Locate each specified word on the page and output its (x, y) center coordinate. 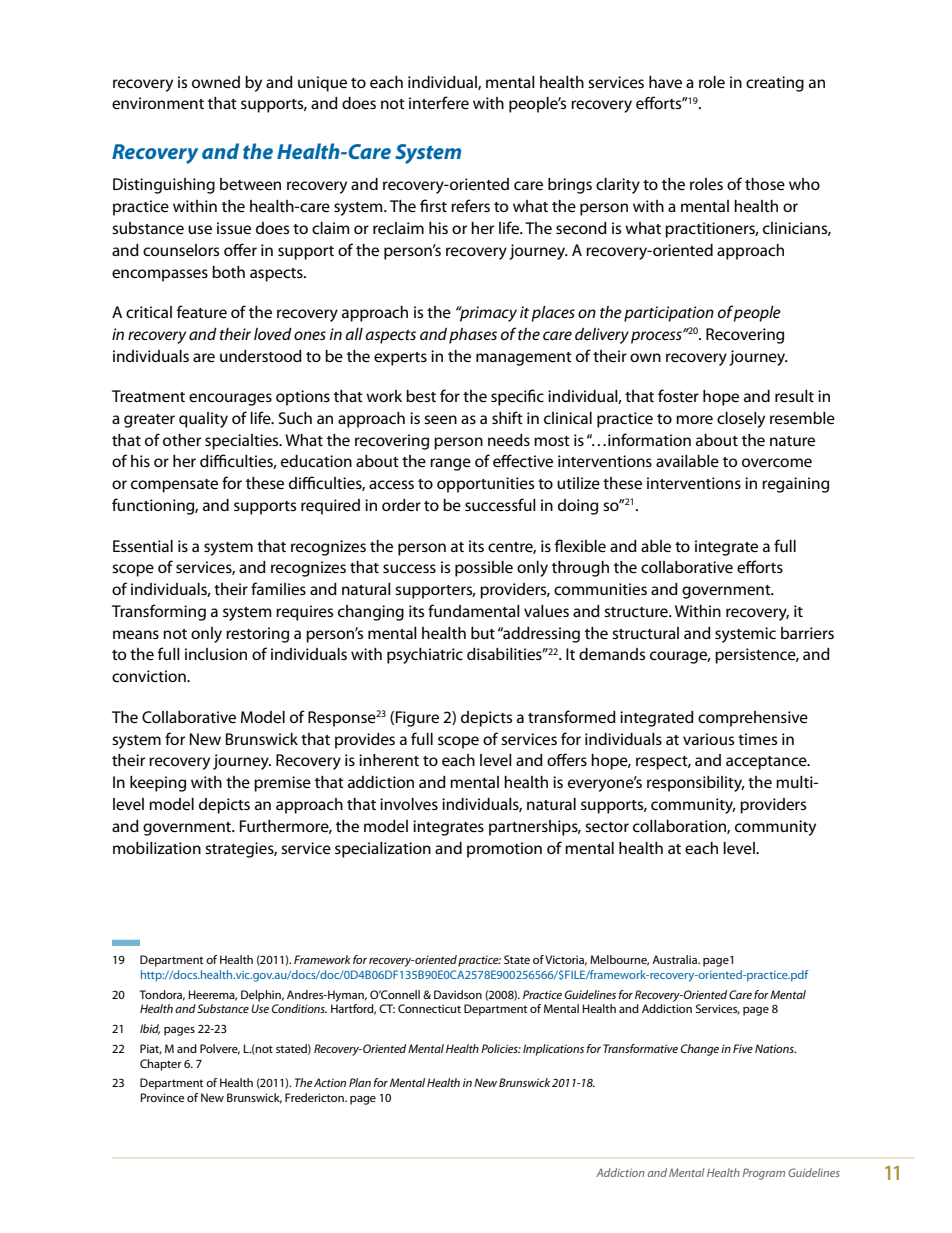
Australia (675, 959)
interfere (439, 102)
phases (473, 336)
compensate (174, 486)
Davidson (458, 994)
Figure (417, 719)
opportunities (485, 485)
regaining (795, 485)
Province (163, 1097)
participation (669, 314)
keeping (158, 784)
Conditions (299, 1008)
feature (202, 311)
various (708, 739)
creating (775, 84)
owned (216, 82)
